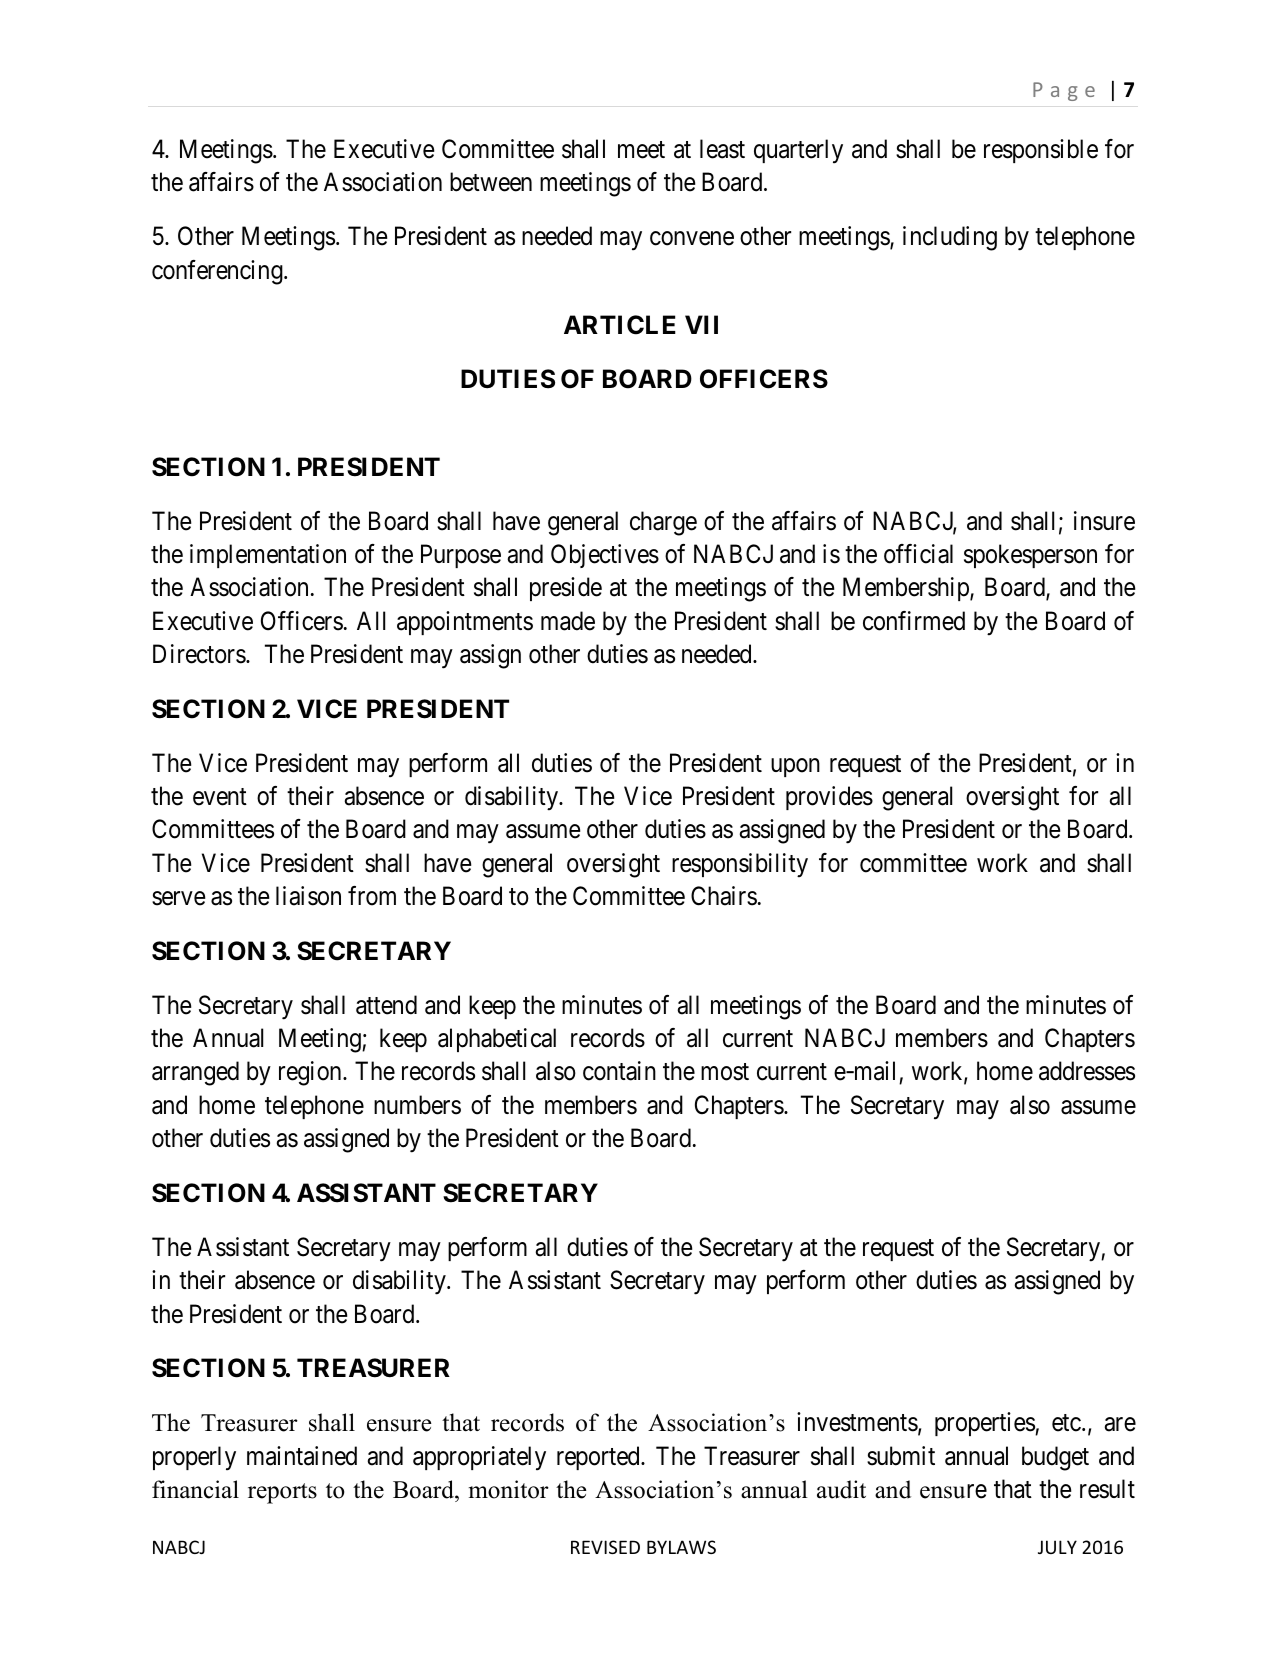 This document has height=1664, width=1286. Describe the element at coordinates (1041, 151) in the document. I see `responsible` at that location.
